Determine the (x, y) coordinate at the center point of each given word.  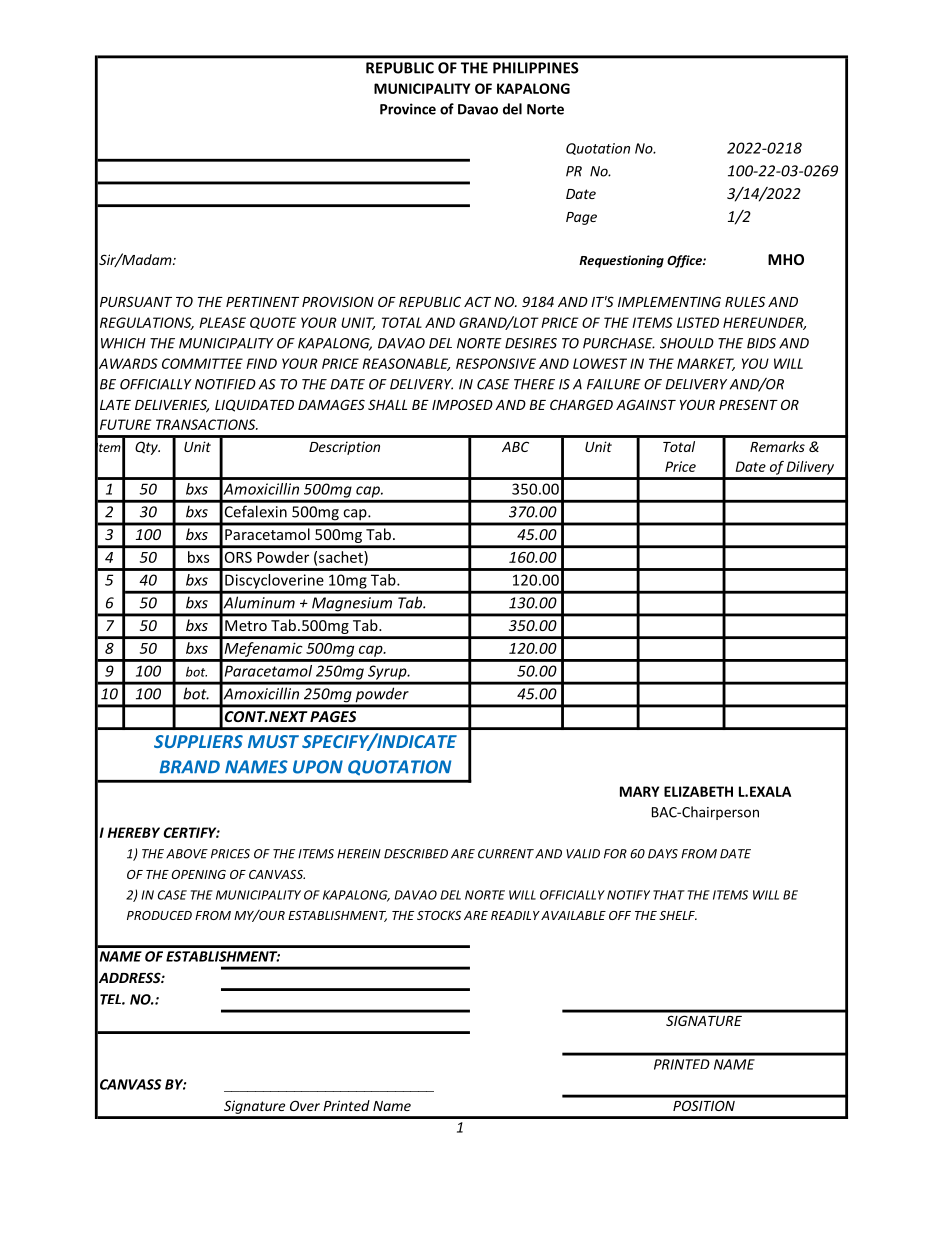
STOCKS (439, 915)
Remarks (777, 446)
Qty (147, 448)
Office (685, 261)
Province (408, 109)
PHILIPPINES (536, 68)
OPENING (199, 874)
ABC (515, 446)
